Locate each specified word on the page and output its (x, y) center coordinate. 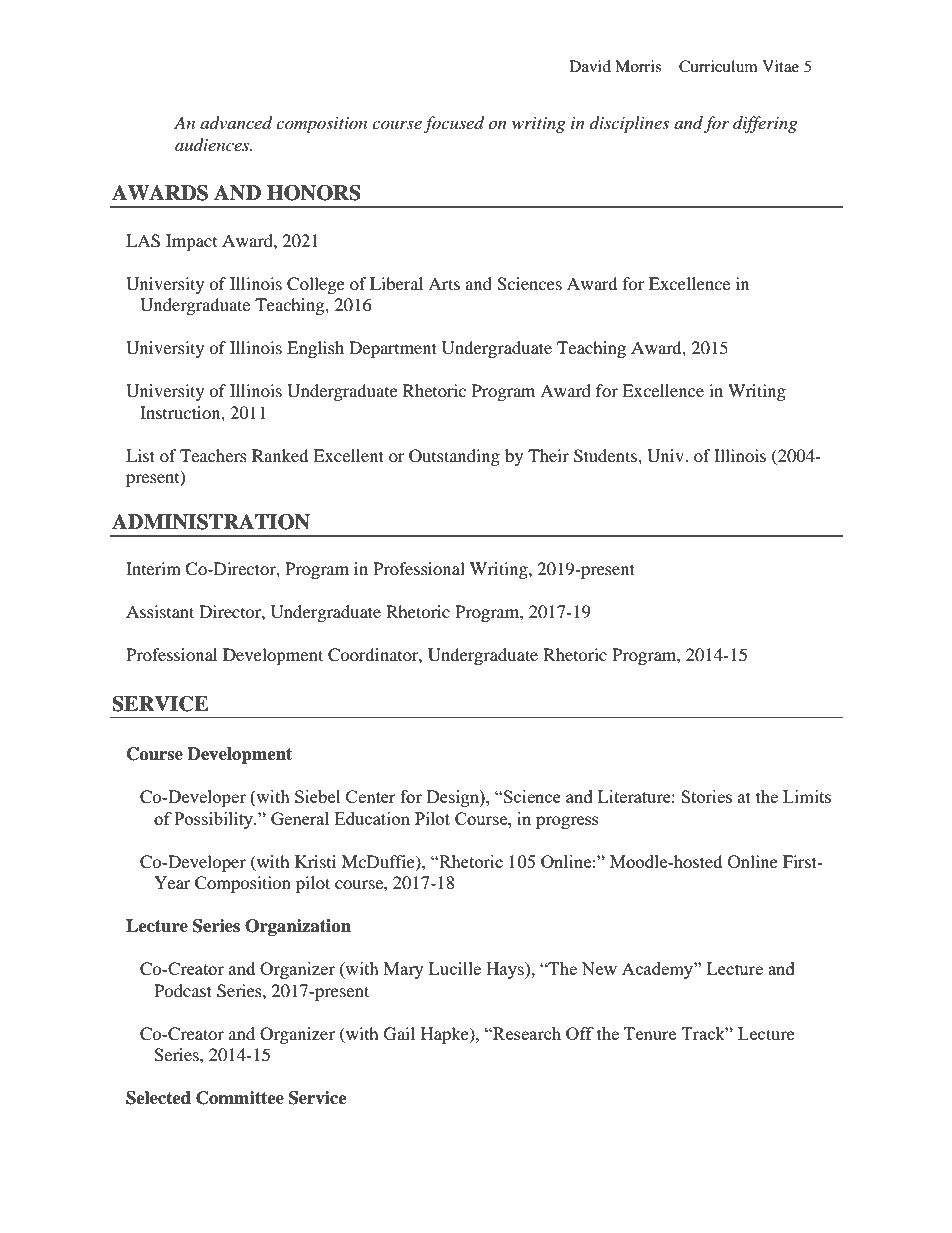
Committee (240, 1098)
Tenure (650, 1033)
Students (606, 456)
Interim (153, 568)
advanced (236, 123)
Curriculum (718, 66)
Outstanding (454, 457)
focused (454, 124)
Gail (399, 1034)
